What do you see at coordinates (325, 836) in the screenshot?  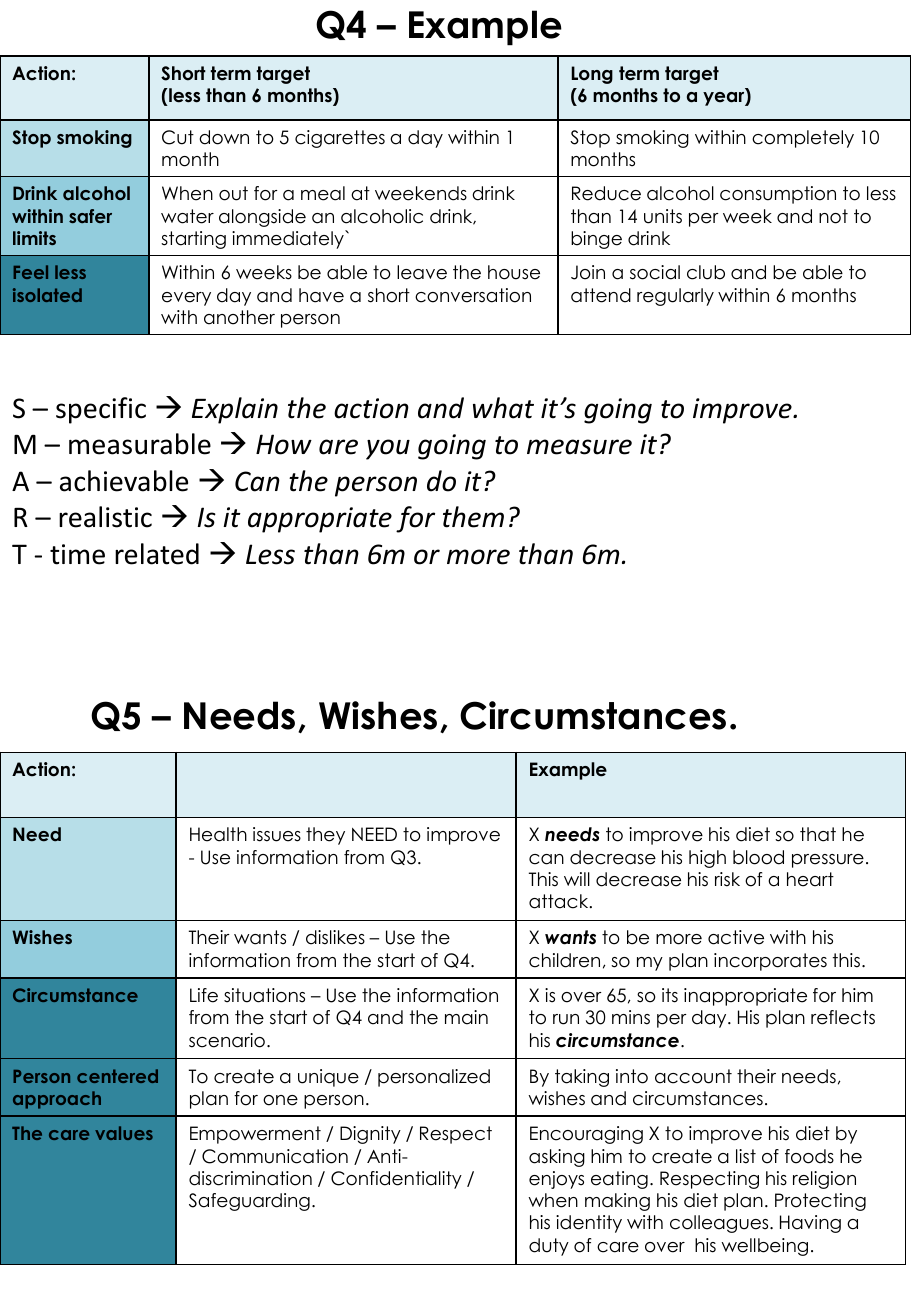 I see `they` at bounding box center [325, 836].
